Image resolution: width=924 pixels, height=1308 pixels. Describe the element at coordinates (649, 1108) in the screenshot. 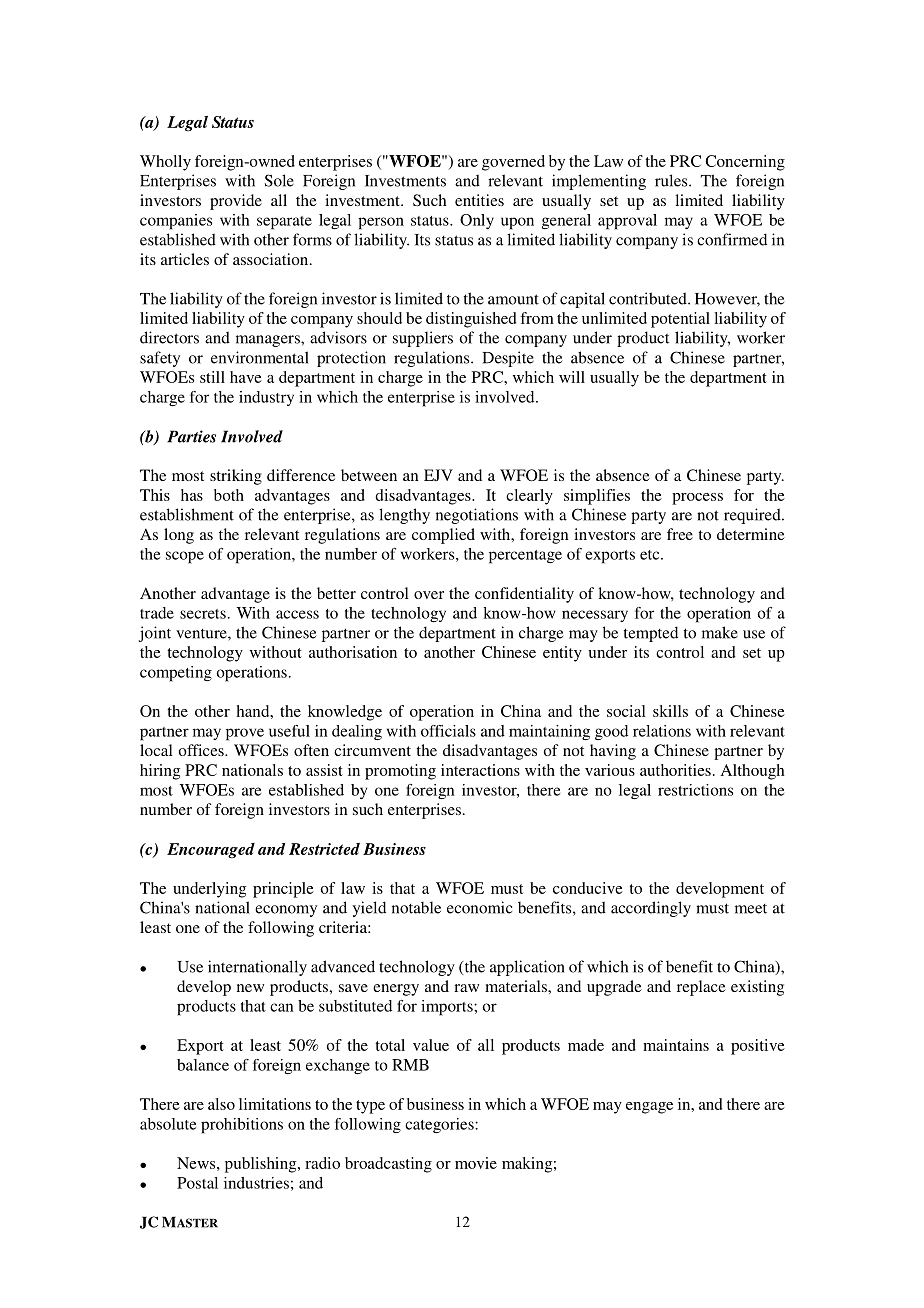

I see `engage` at that location.
